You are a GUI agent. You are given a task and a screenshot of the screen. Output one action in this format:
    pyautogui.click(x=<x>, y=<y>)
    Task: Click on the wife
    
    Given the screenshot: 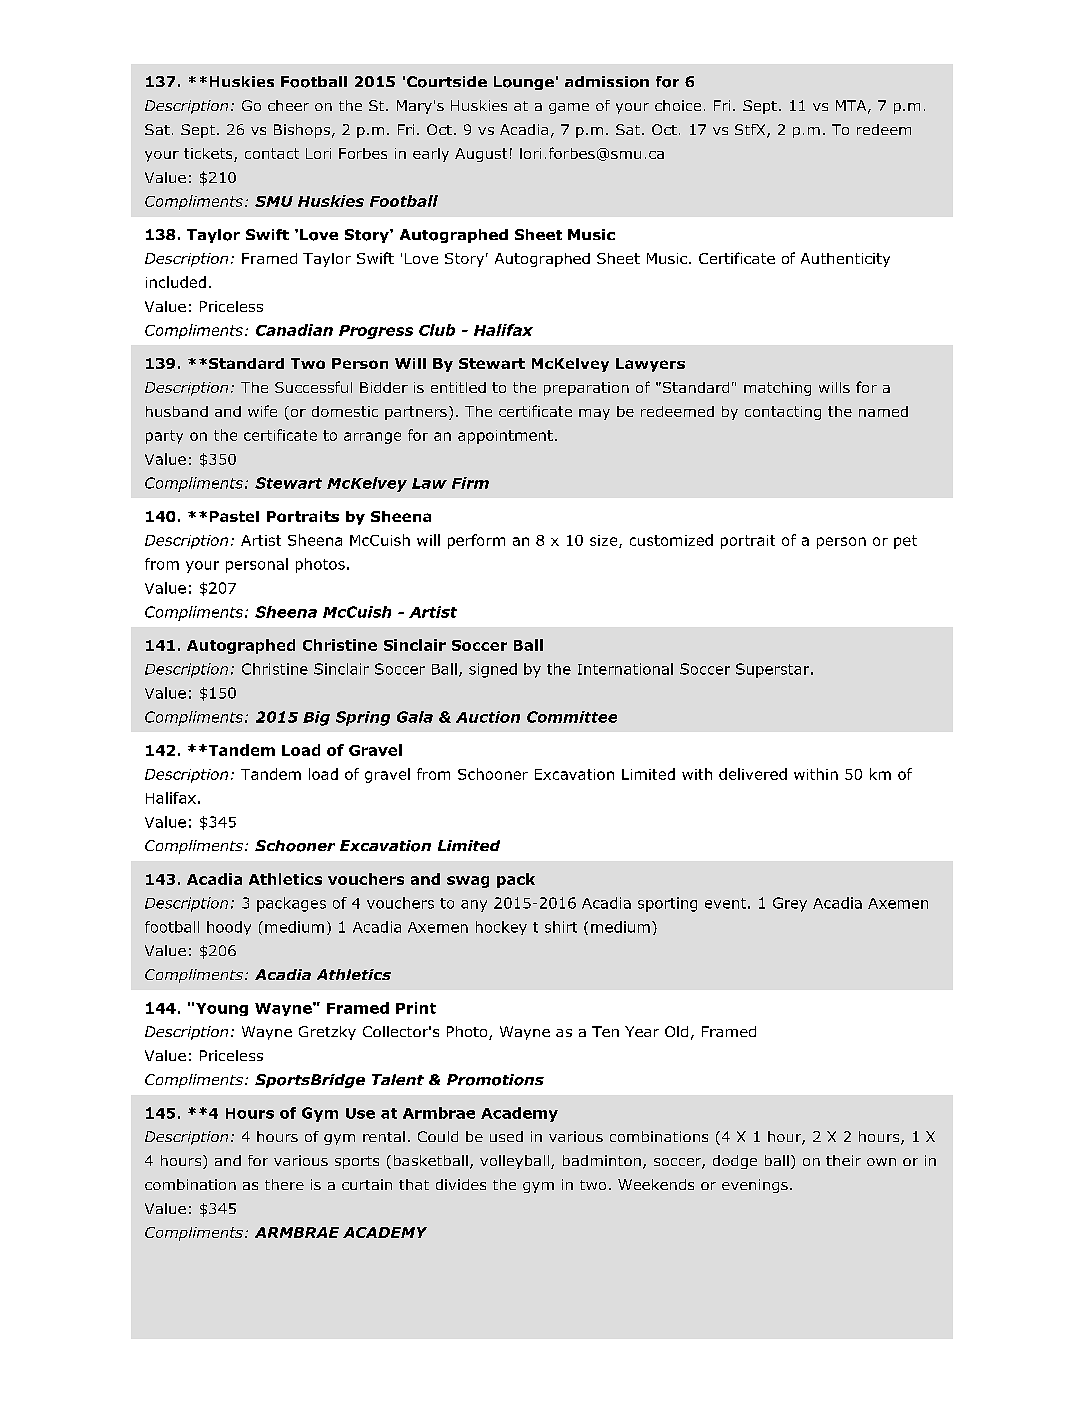 What is the action you would take?
    pyautogui.click(x=262, y=411)
